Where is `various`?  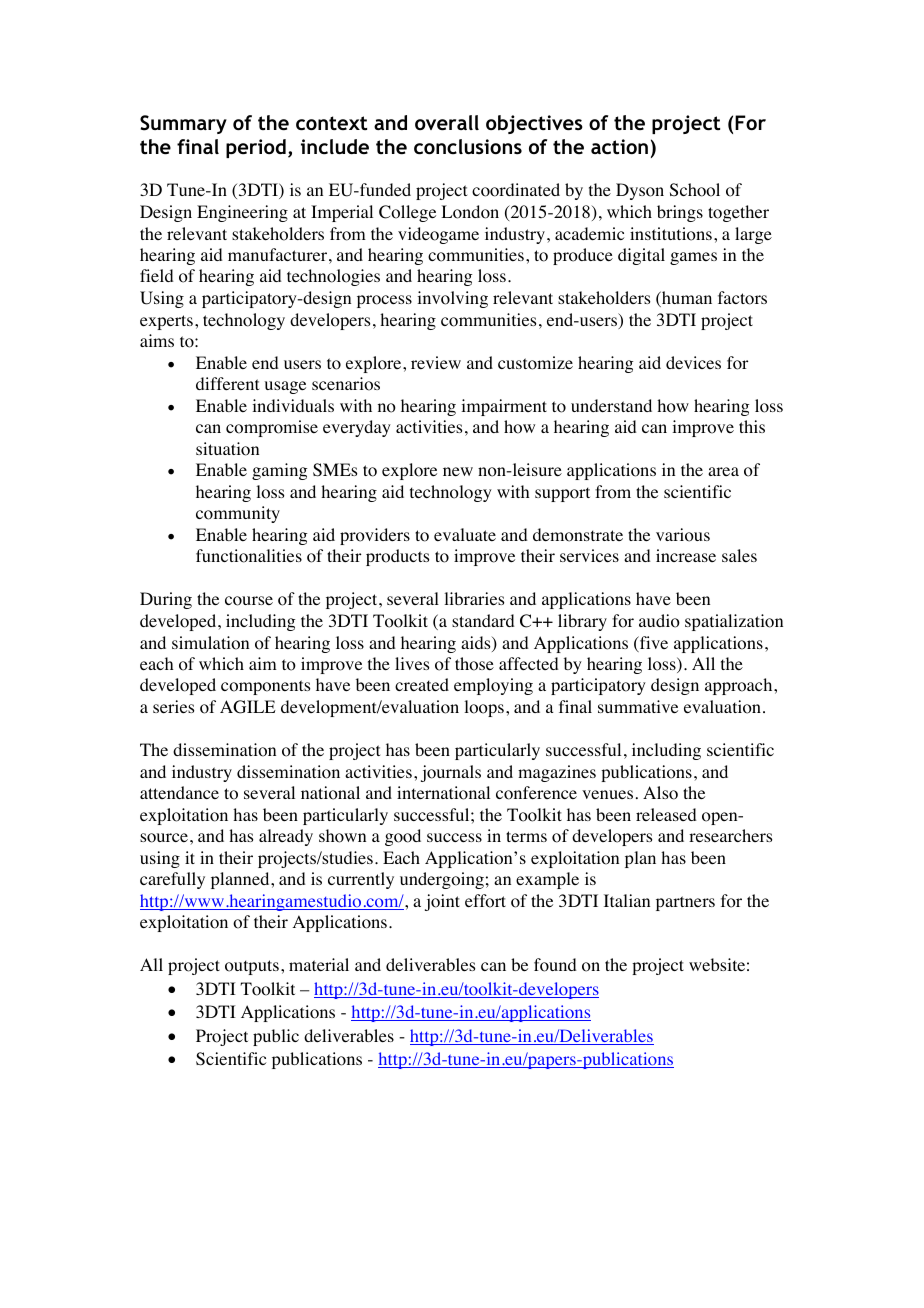 various is located at coordinates (683, 535).
